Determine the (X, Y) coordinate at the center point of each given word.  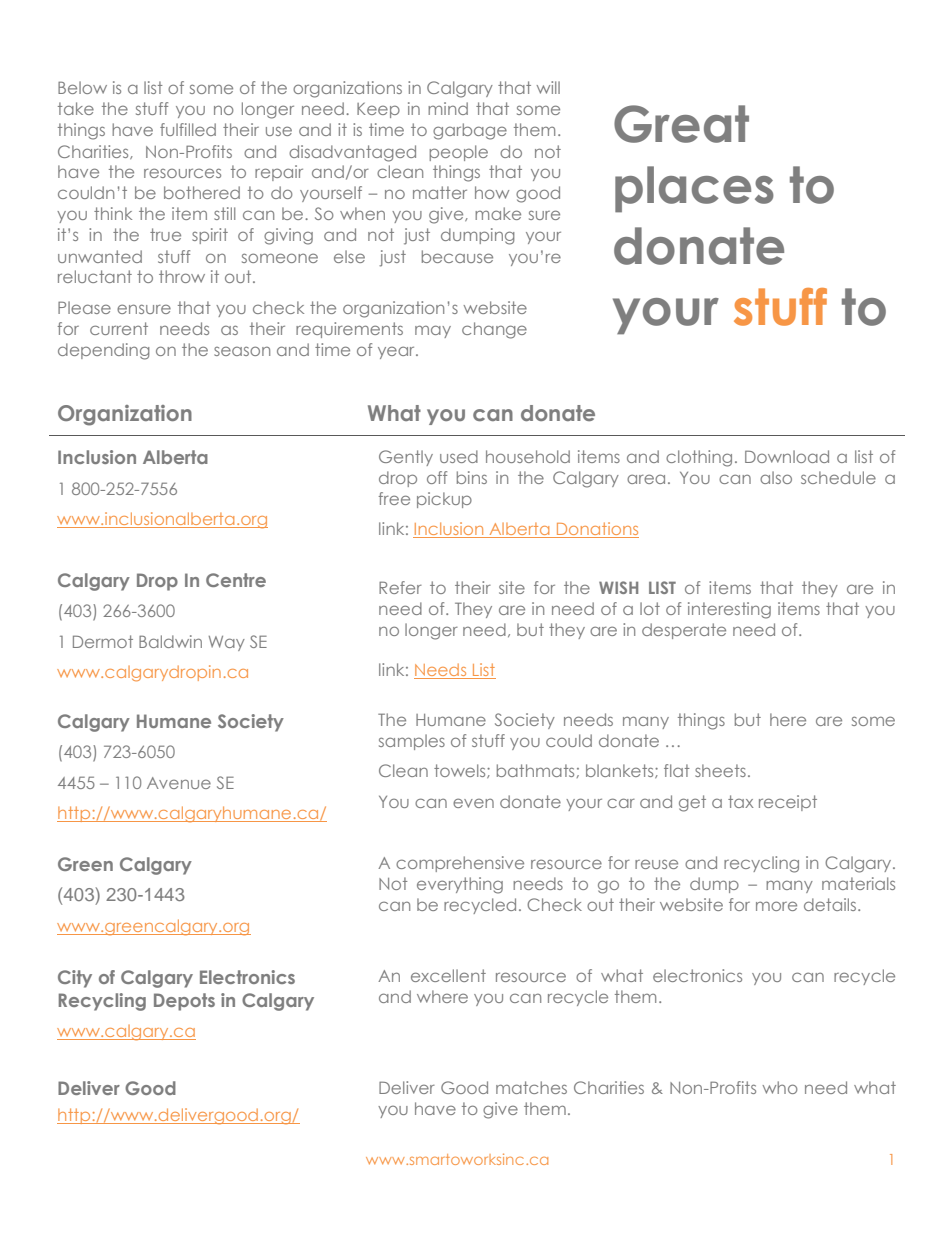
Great (681, 124)
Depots (184, 1002)
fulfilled (188, 129)
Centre (236, 580)
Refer (400, 587)
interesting (729, 610)
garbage (470, 131)
